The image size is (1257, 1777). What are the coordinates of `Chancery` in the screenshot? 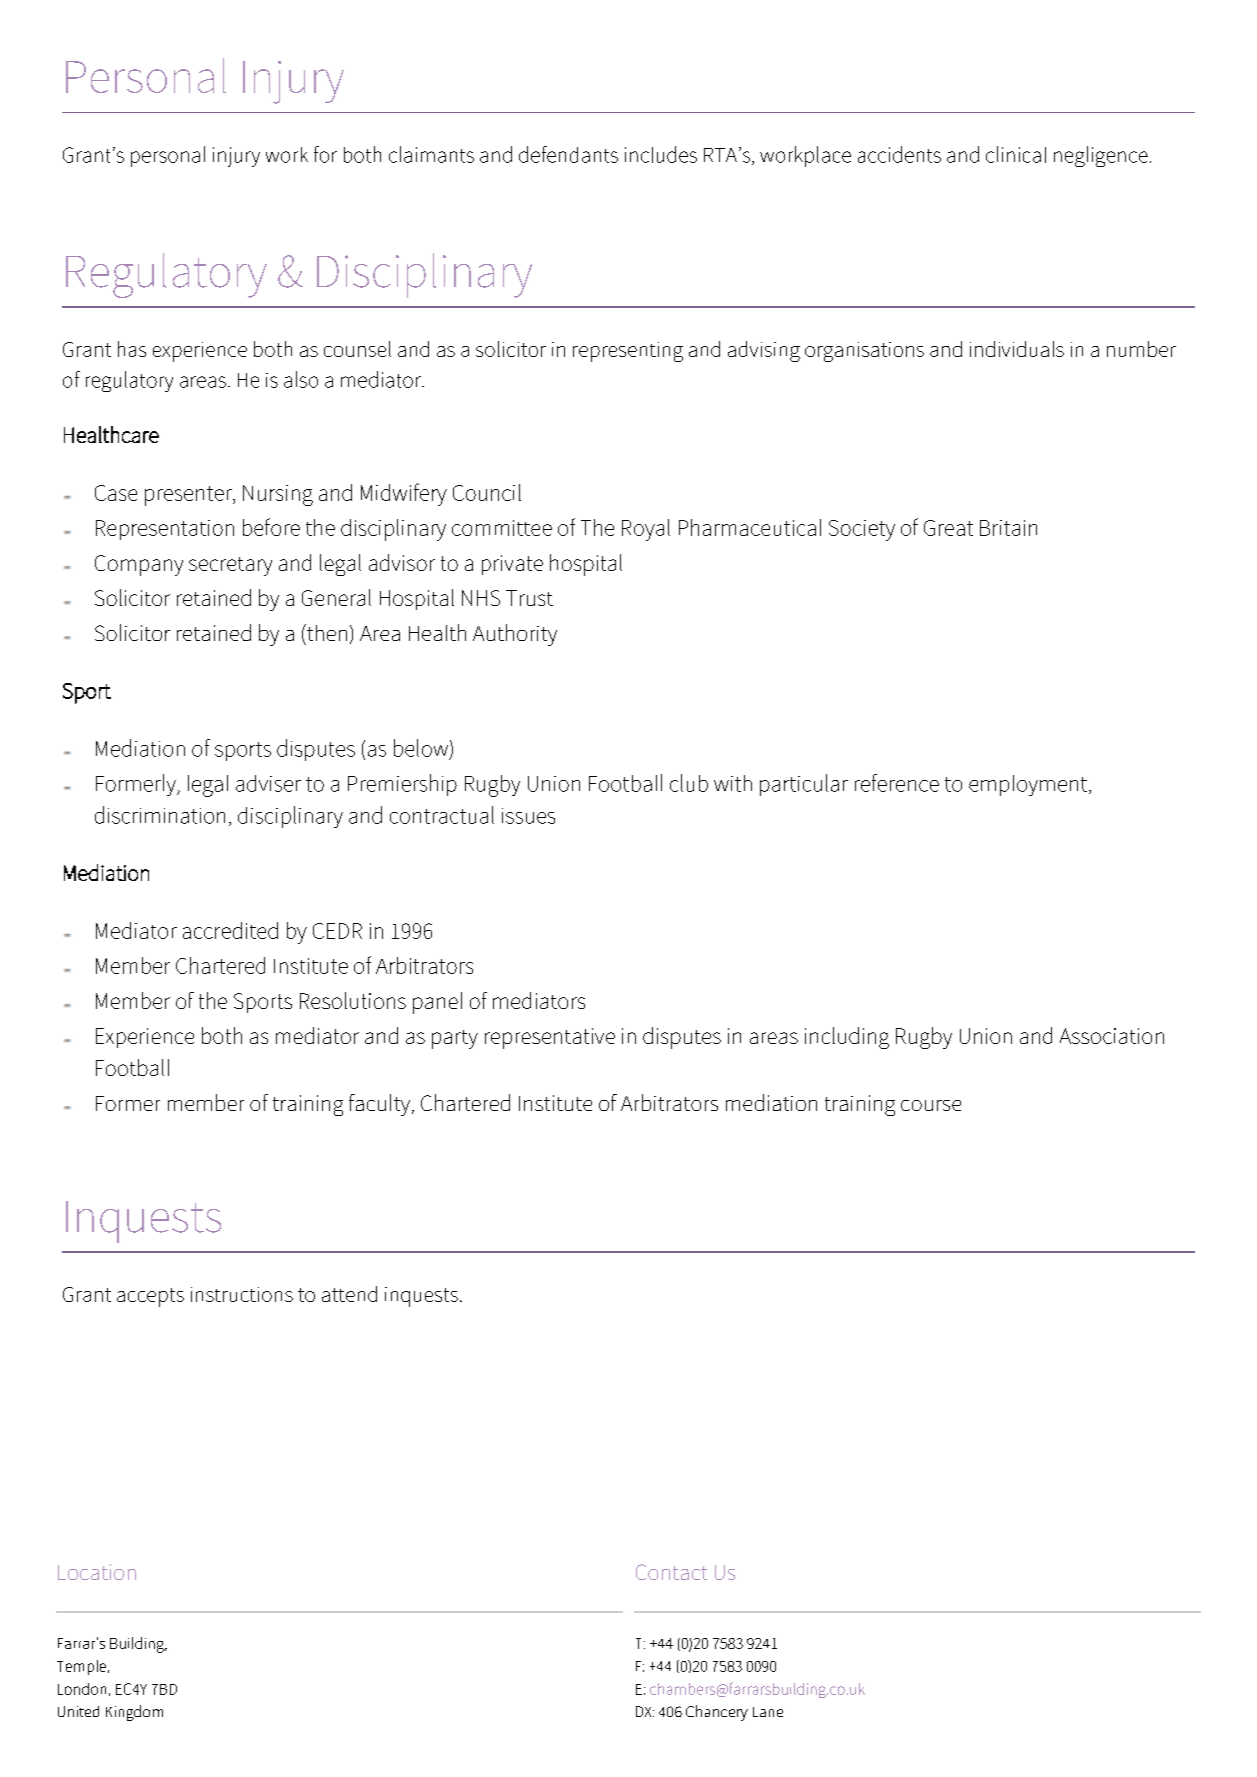 It's located at (717, 1713).
